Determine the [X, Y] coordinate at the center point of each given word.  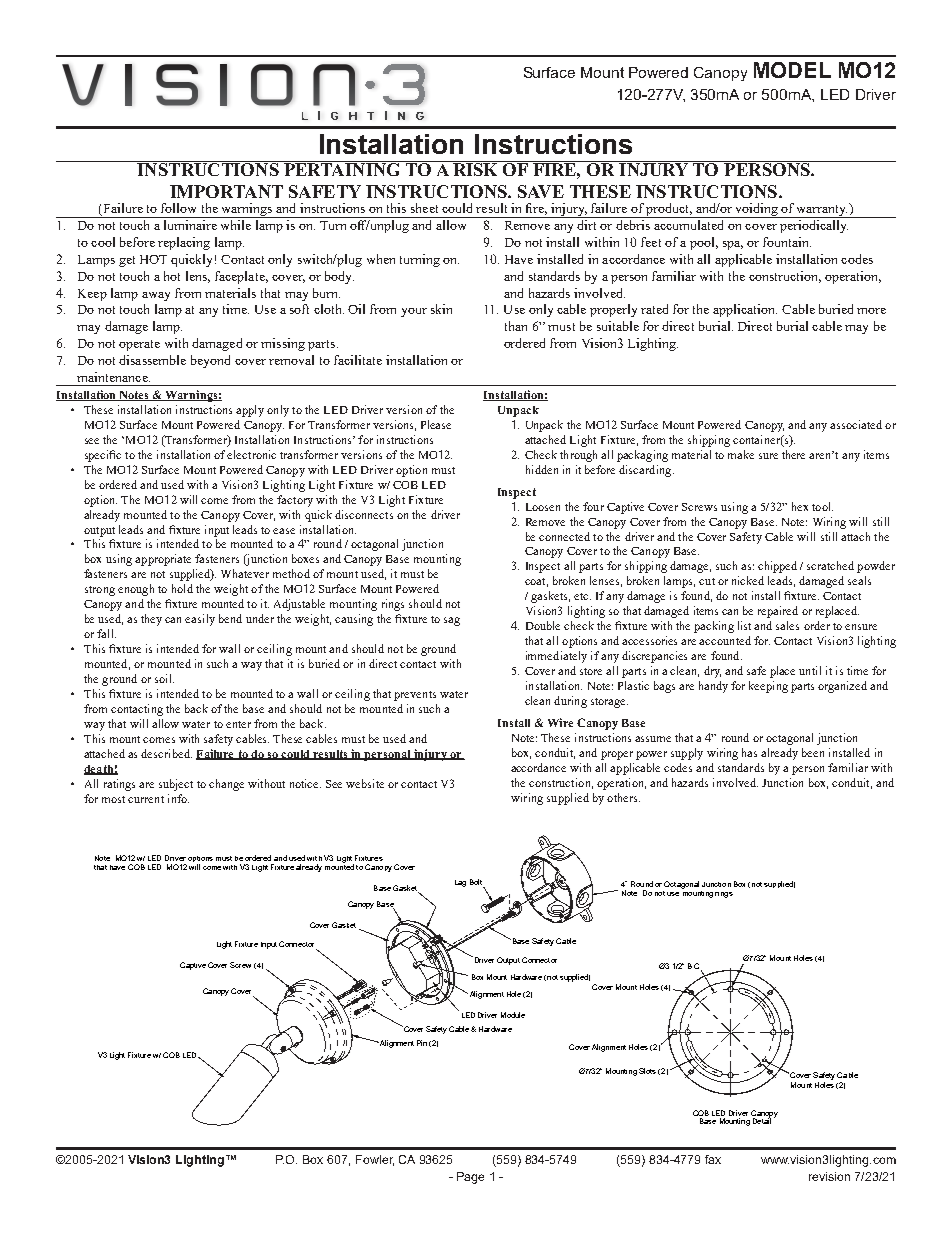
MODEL [792, 70]
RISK [476, 168]
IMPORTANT [226, 191]
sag [452, 621]
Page [470, 1178]
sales [787, 625]
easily [200, 620]
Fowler [375, 1160]
